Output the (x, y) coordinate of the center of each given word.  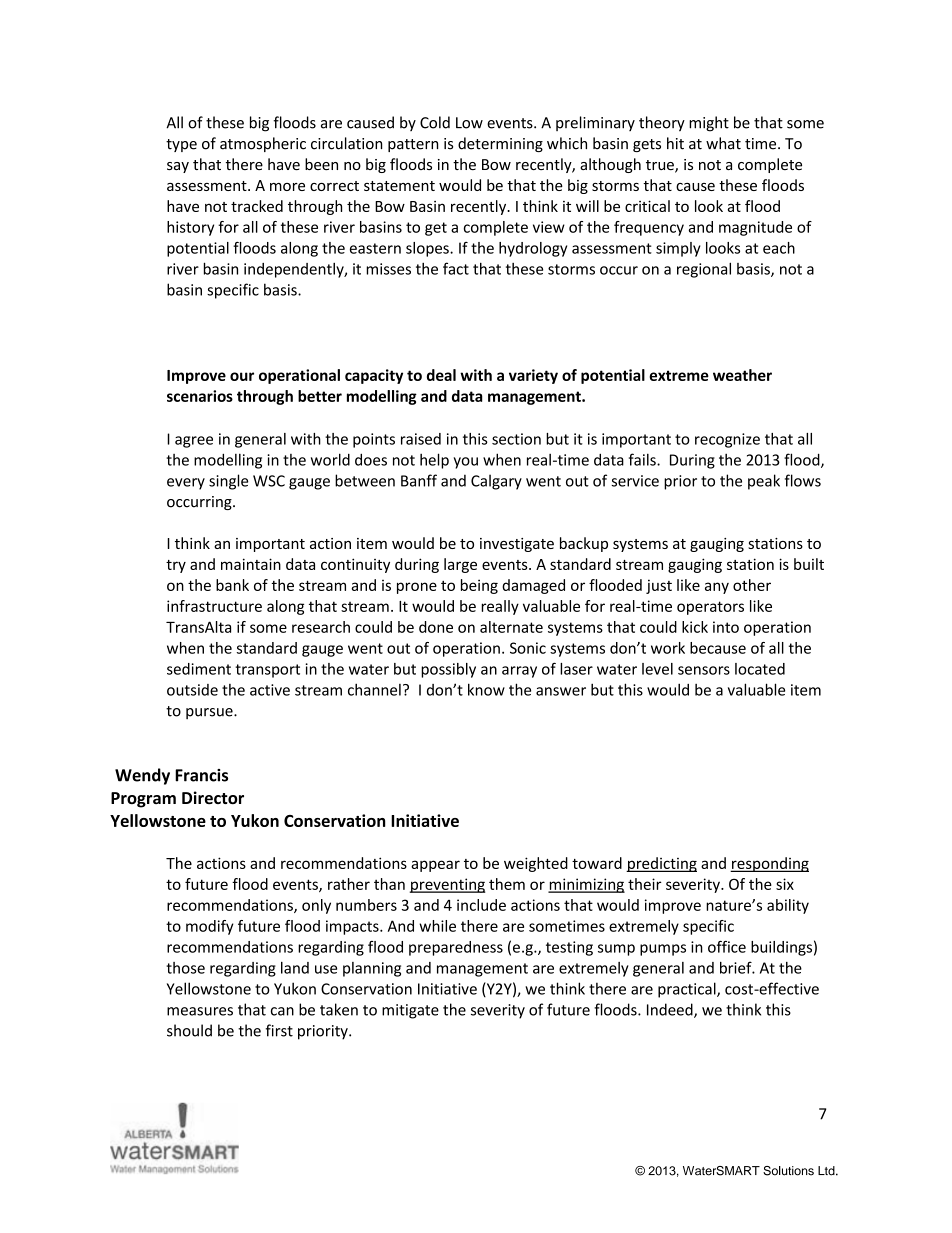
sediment (199, 669)
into (726, 627)
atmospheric (263, 144)
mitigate (410, 1011)
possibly (448, 670)
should (189, 1030)
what (723, 143)
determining (500, 144)
